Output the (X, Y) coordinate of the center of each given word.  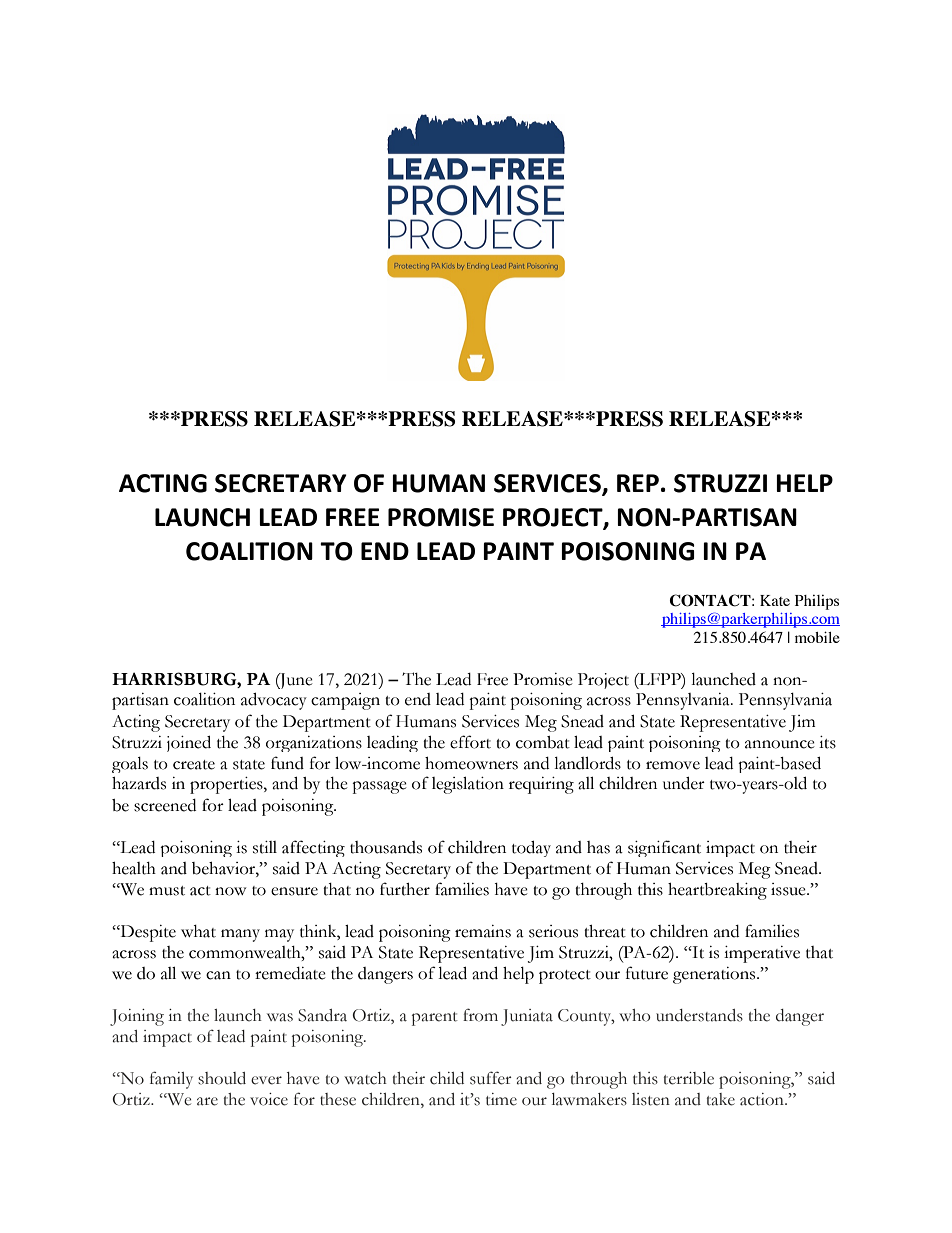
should (222, 1078)
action (763, 1099)
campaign (345, 701)
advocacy (274, 701)
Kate (775, 600)
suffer (491, 1078)
